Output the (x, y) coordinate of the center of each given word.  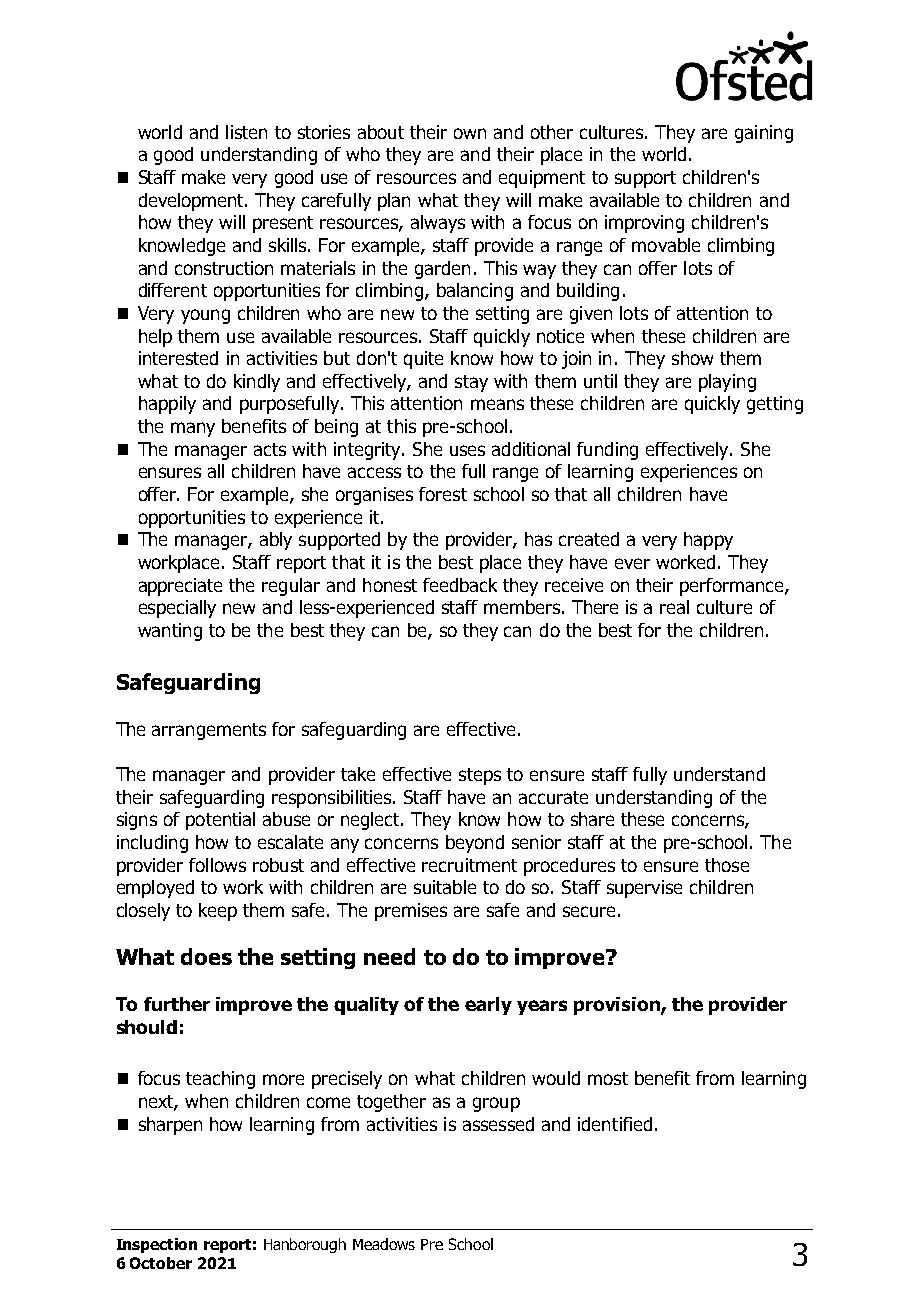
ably (276, 541)
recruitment (469, 865)
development (192, 202)
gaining (764, 134)
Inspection (157, 1245)
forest (443, 494)
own (470, 133)
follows (217, 865)
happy (708, 541)
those (727, 865)
